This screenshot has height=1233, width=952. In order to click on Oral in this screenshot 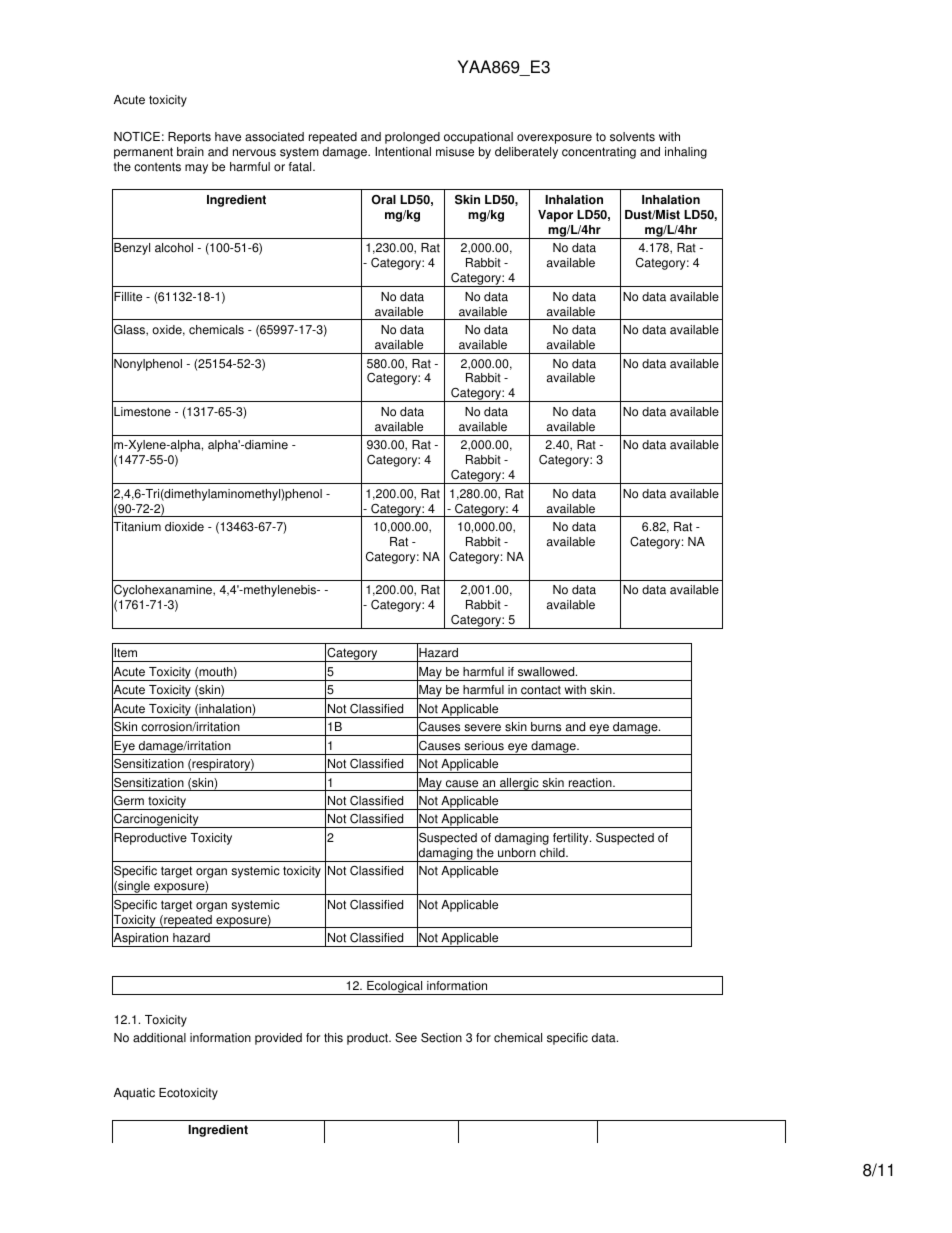, I will do `click(383, 200)`.
